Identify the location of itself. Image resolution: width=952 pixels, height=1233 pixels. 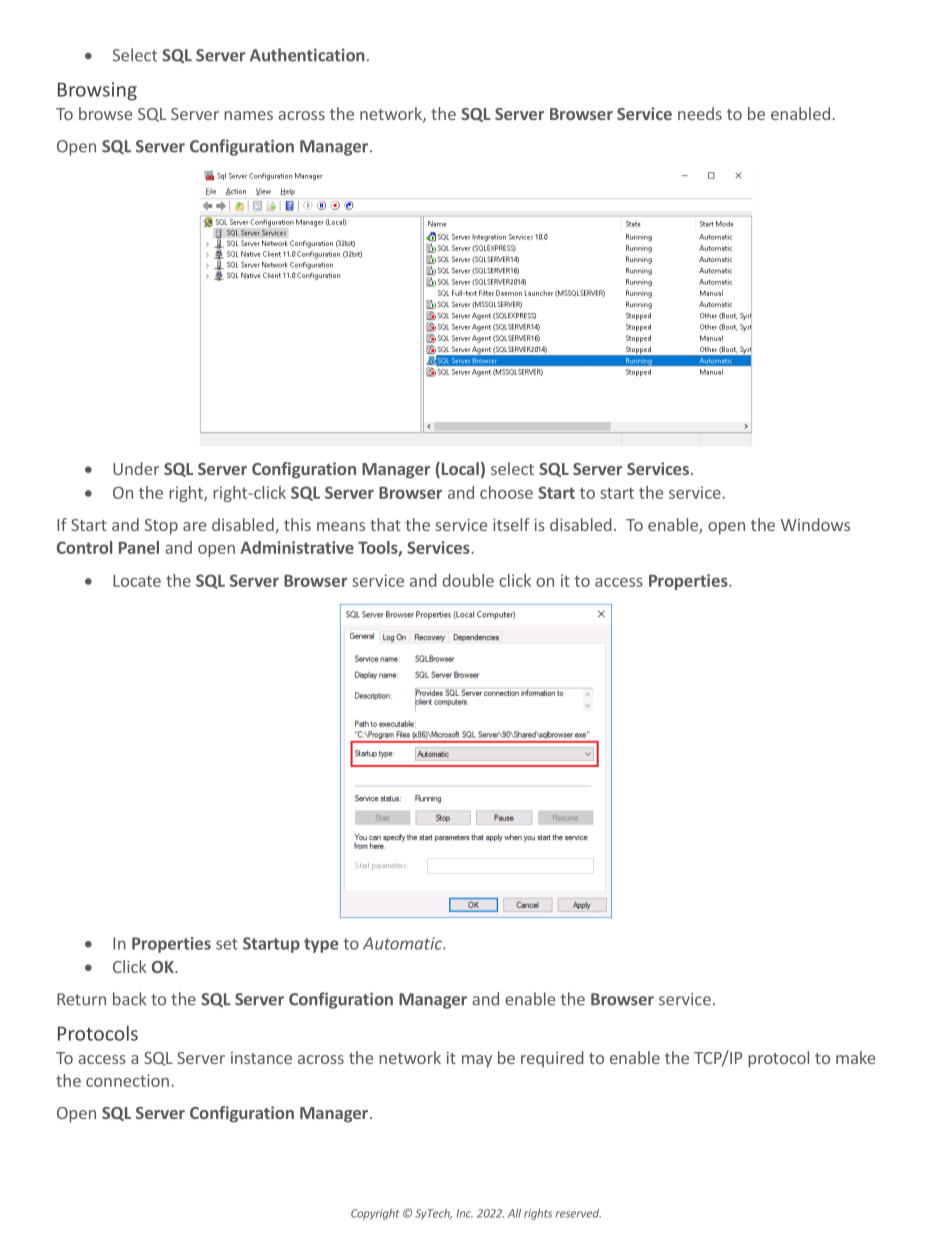
(511, 524).
